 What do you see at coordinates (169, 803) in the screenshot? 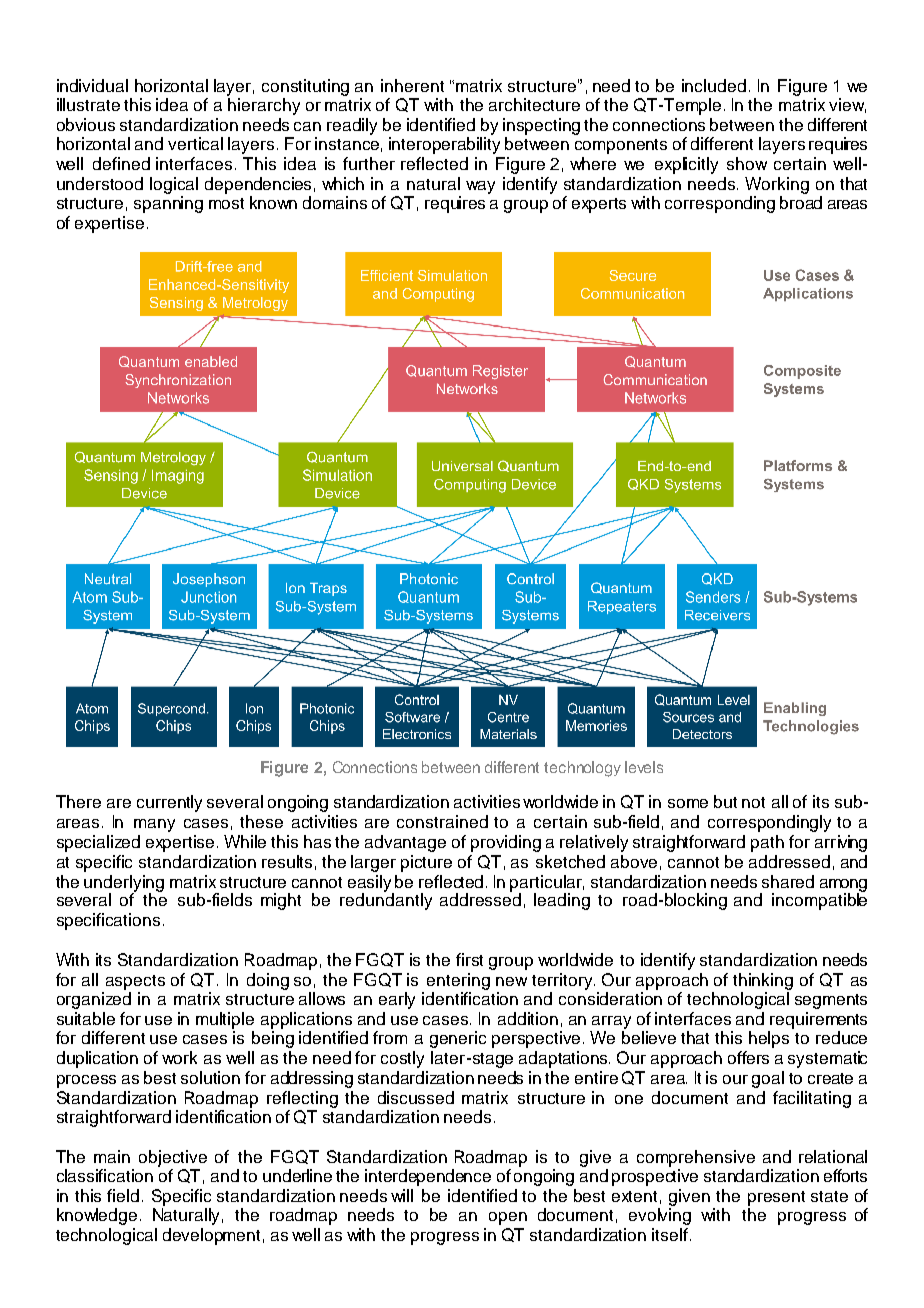
I see `currently` at bounding box center [169, 803].
